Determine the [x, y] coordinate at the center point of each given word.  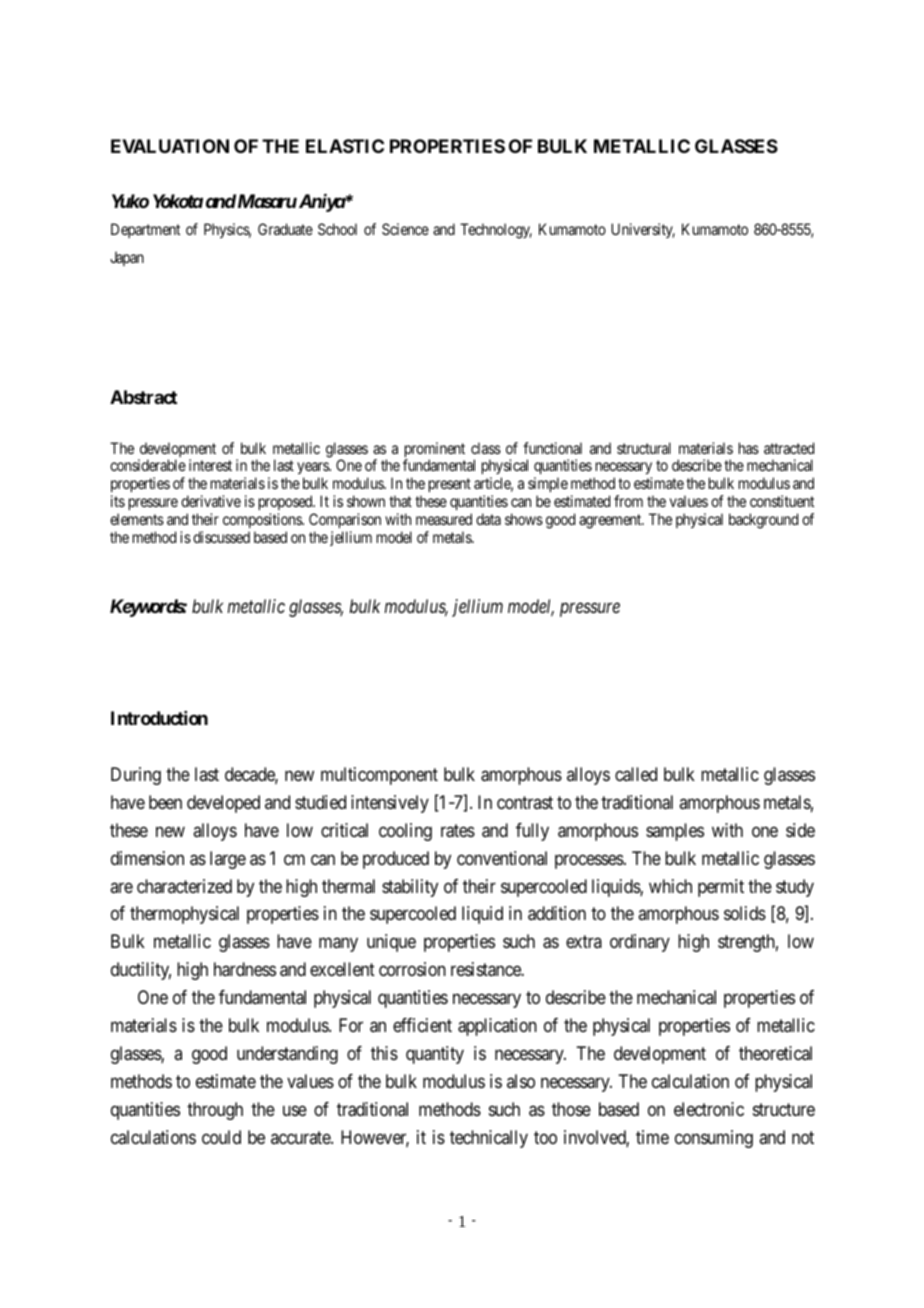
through [215, 1111]
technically [489, 1139]
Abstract [143, 397]
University [643, 230]
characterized [184, 886]
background [763, 521]
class [486, 448]
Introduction [159, 718]
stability [410, 888]
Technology [496, 231]
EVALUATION [170, 146]
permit [721, 888]
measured [444, 519]
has [749, 448]
